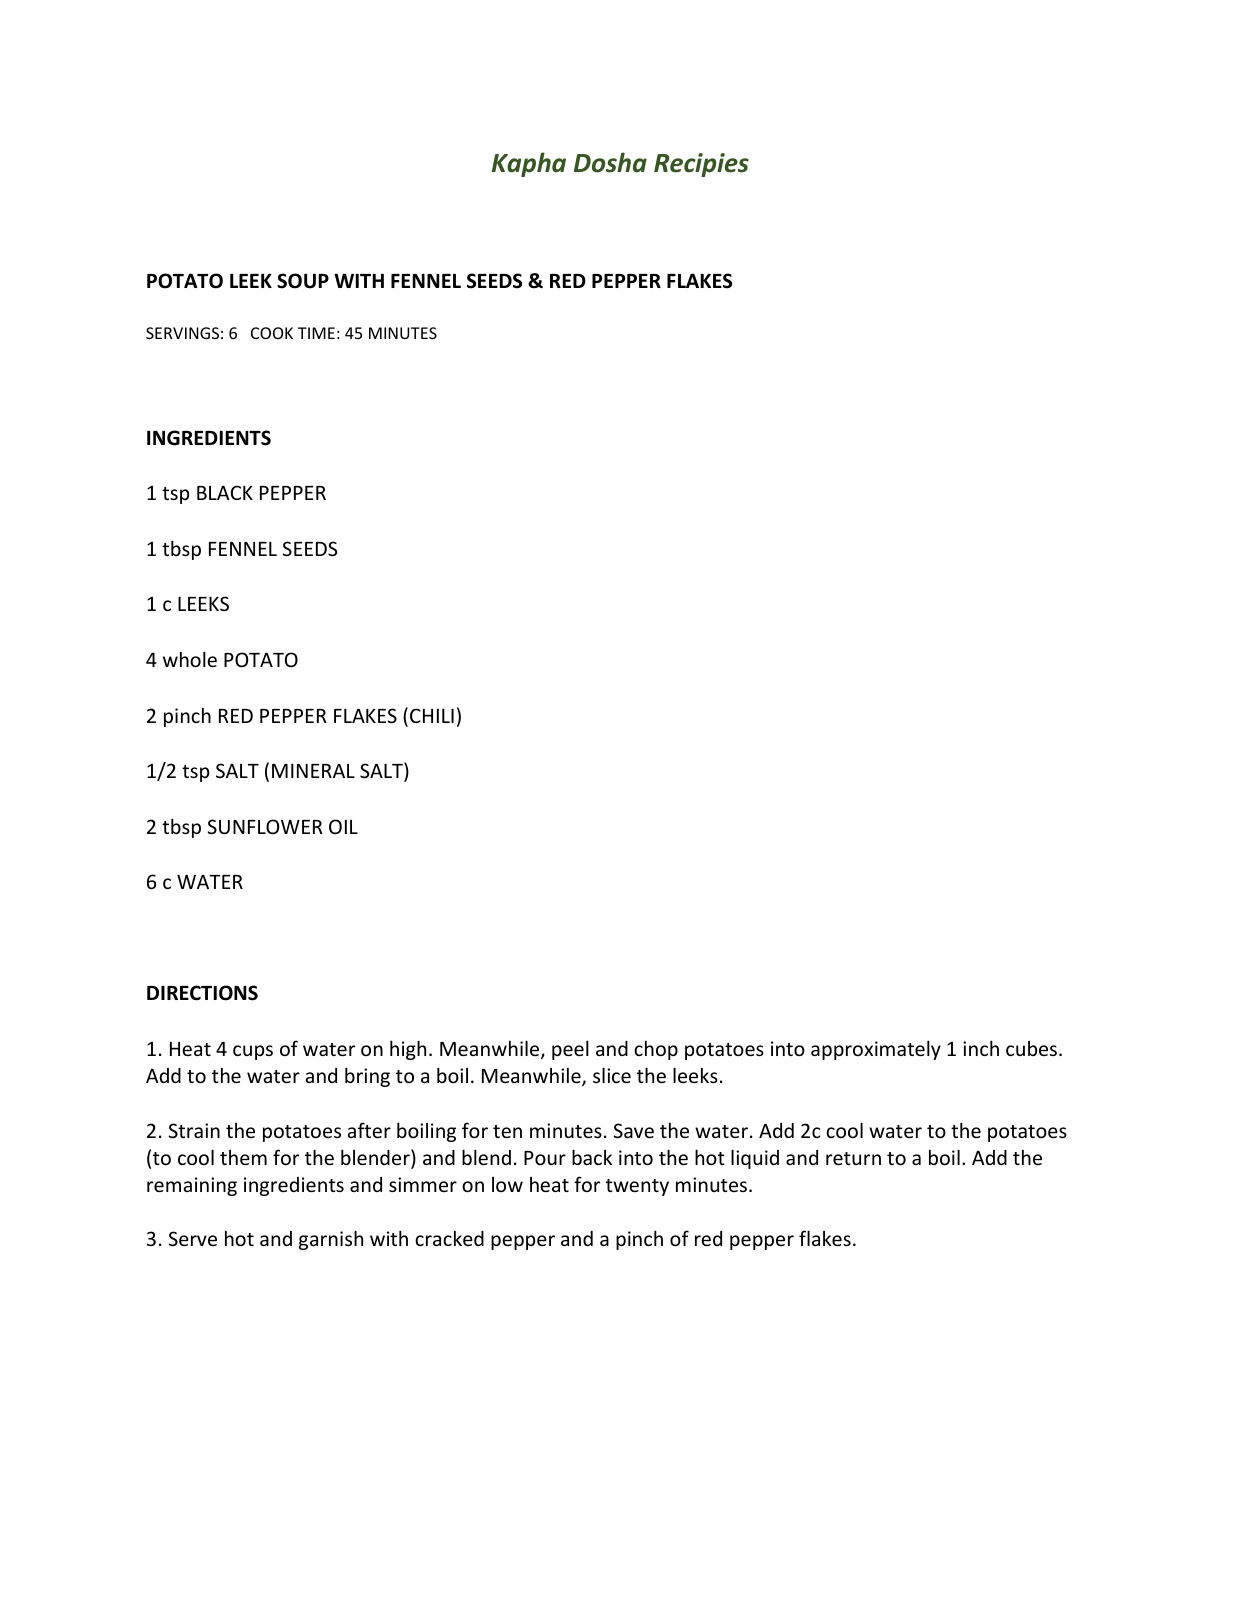 This image has height=1605, width=1240. I want to click on twenty, so click(637, 1187).
